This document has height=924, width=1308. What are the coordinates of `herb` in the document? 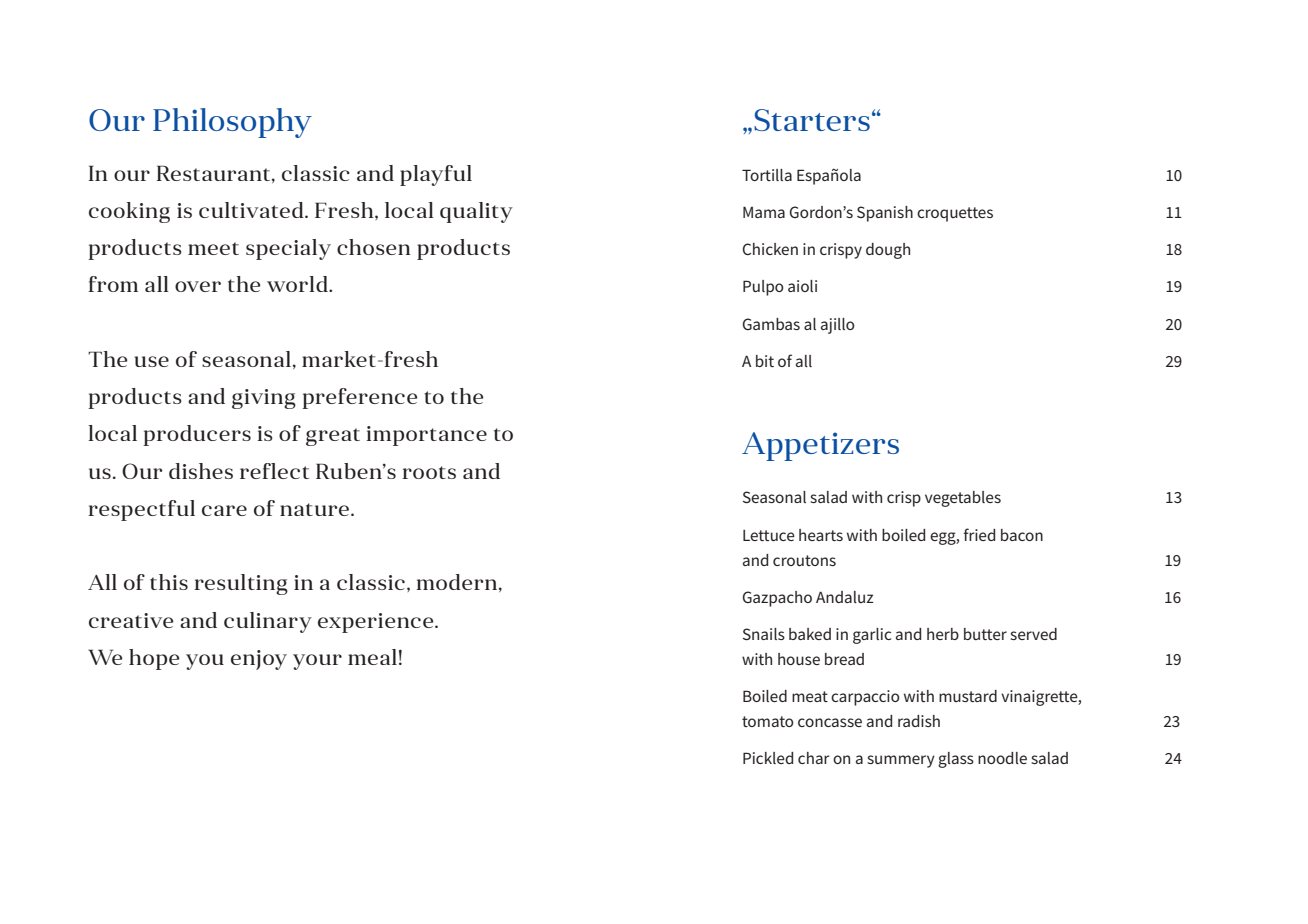 It's located at (943, 634).
